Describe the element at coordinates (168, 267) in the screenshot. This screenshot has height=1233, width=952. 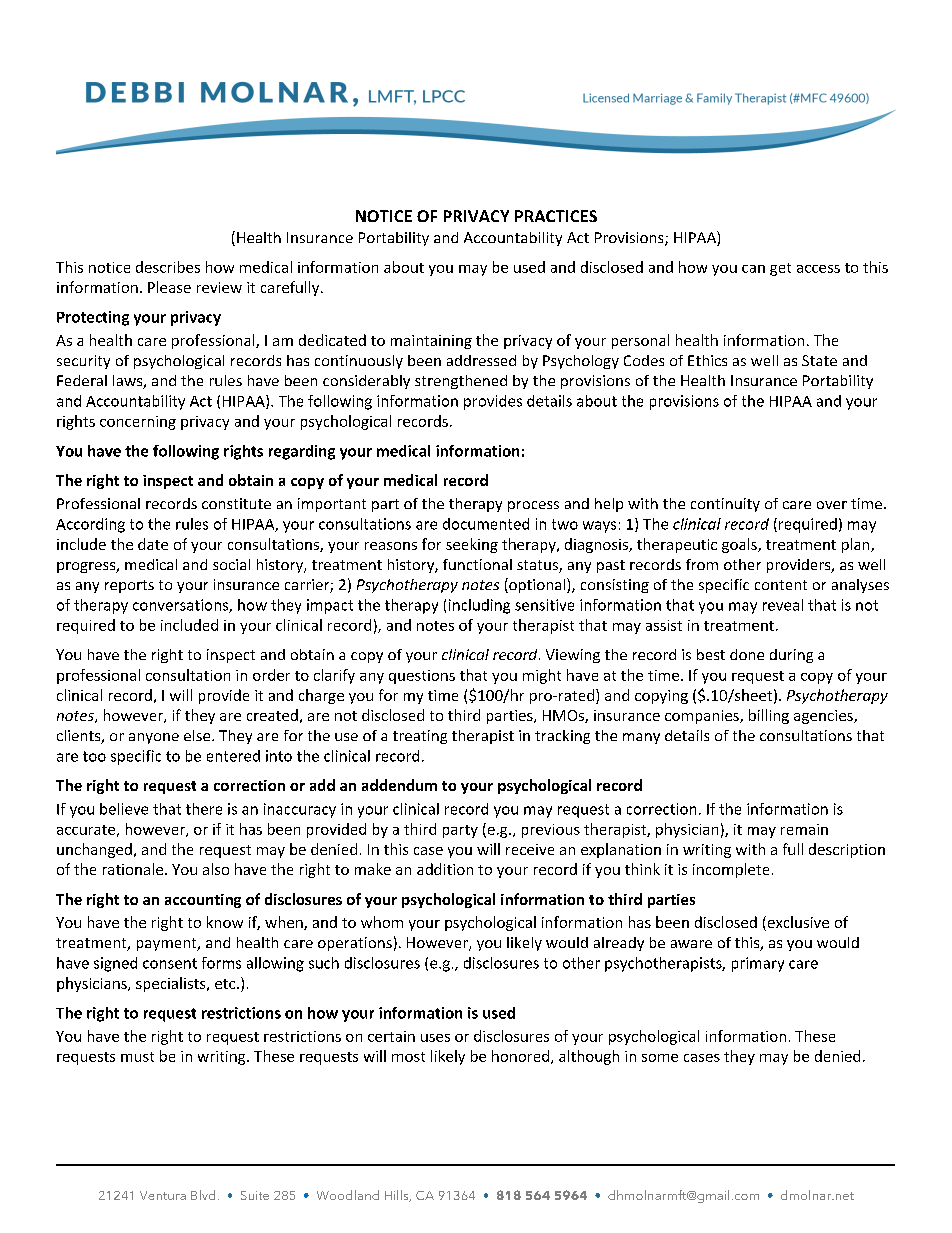
I see `describes` at that location.
